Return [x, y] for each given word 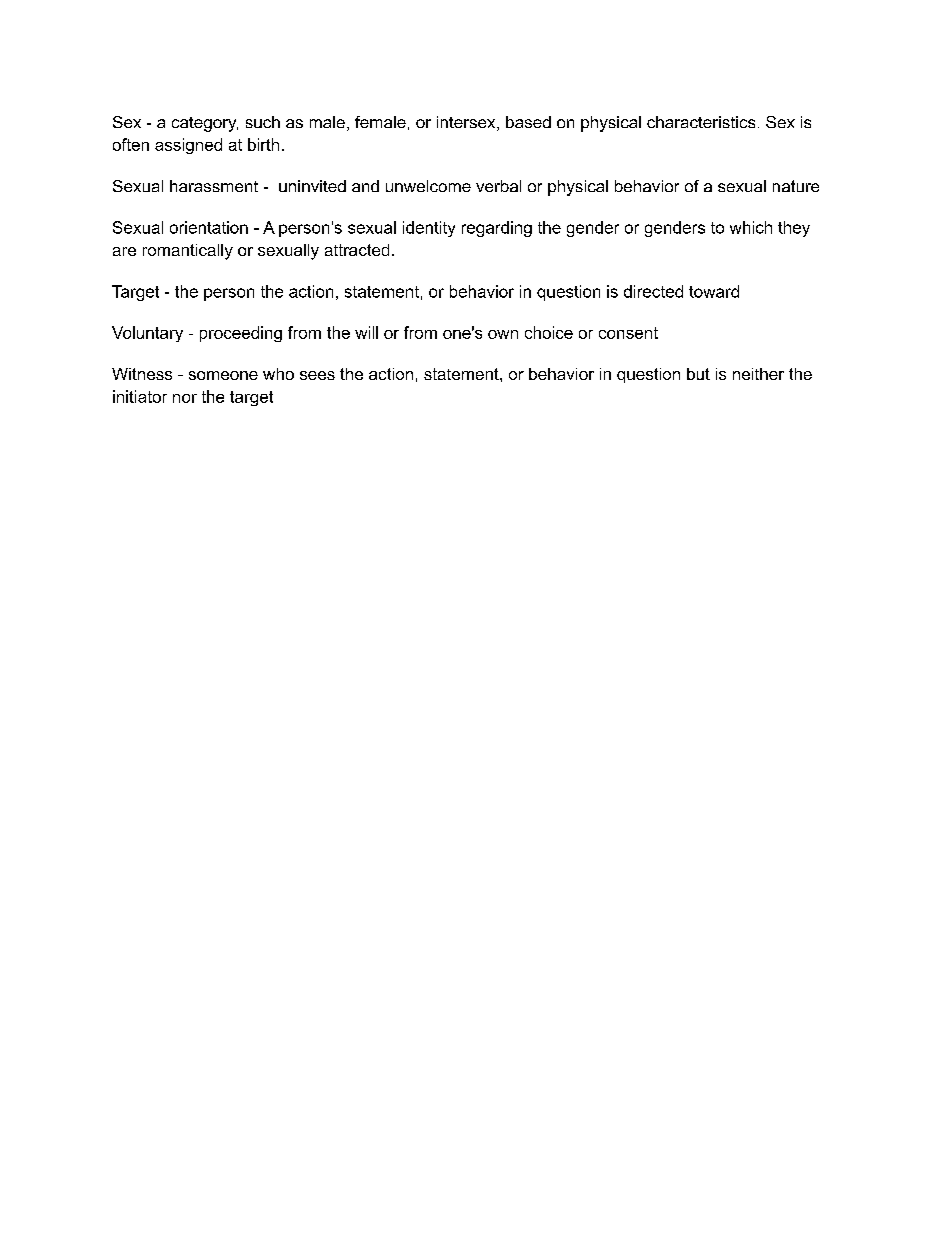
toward [714, 291]
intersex [467, 123]
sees [317, 375]
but [698, 374]
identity [429, 229]
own [503, 334]
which [751, 227]
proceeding [241, 334]
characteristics [701, 122]
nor [185, 398]
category [205, 124]
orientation [209, 227]
